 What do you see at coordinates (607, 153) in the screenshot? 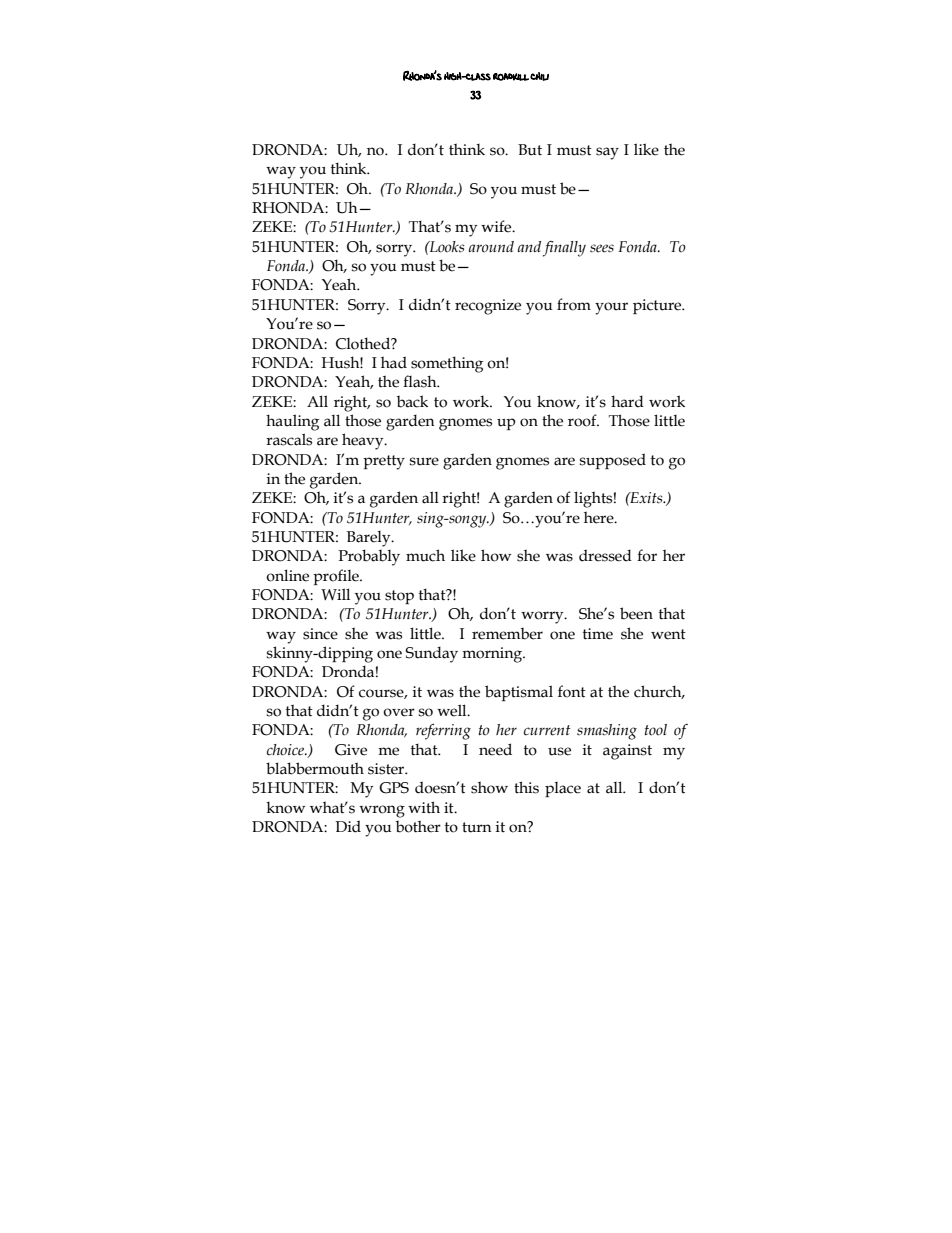
I see `say` at bounding box center [607, 153].
